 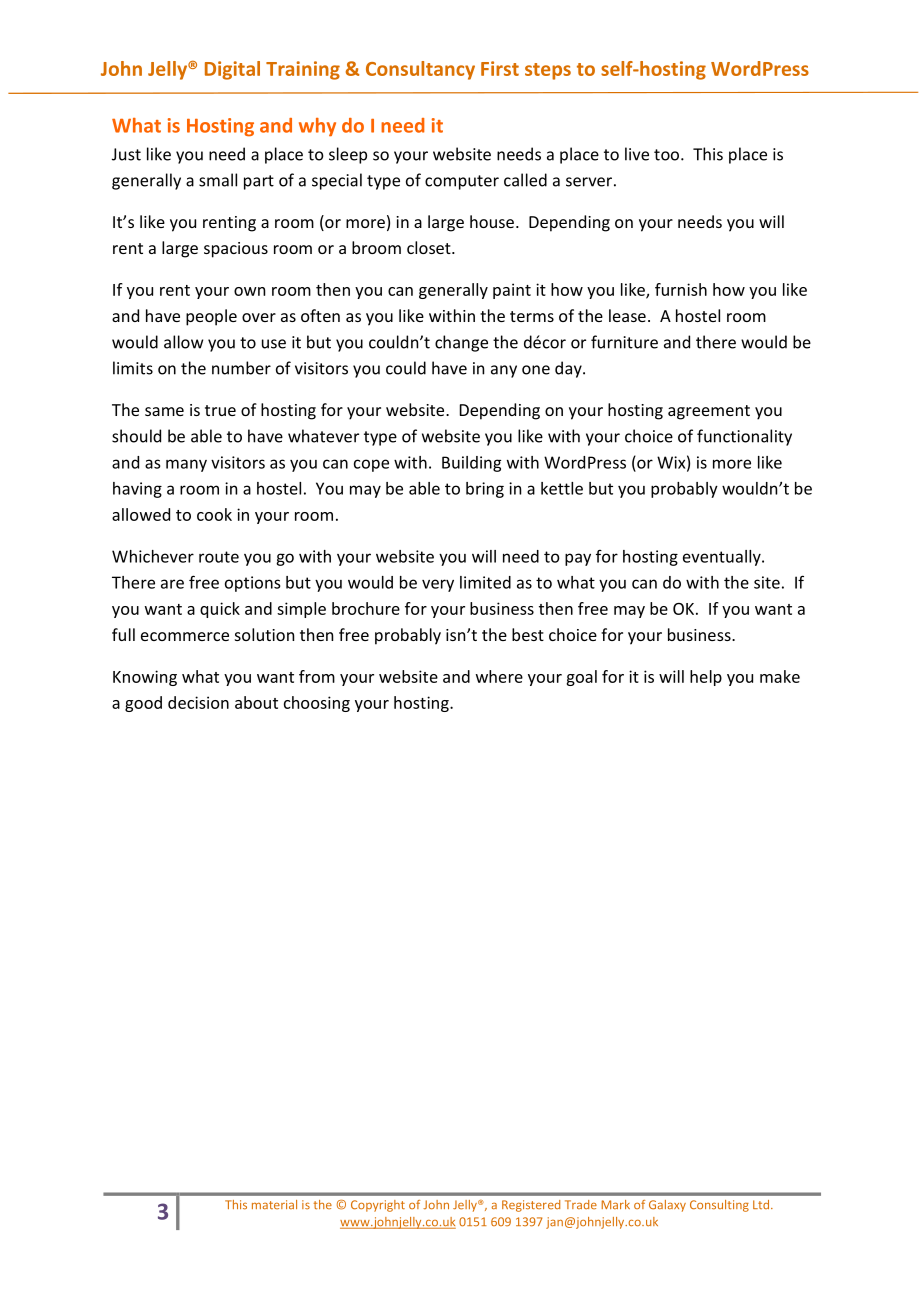 I want to click on Digital, so click(x=232, y=70).
